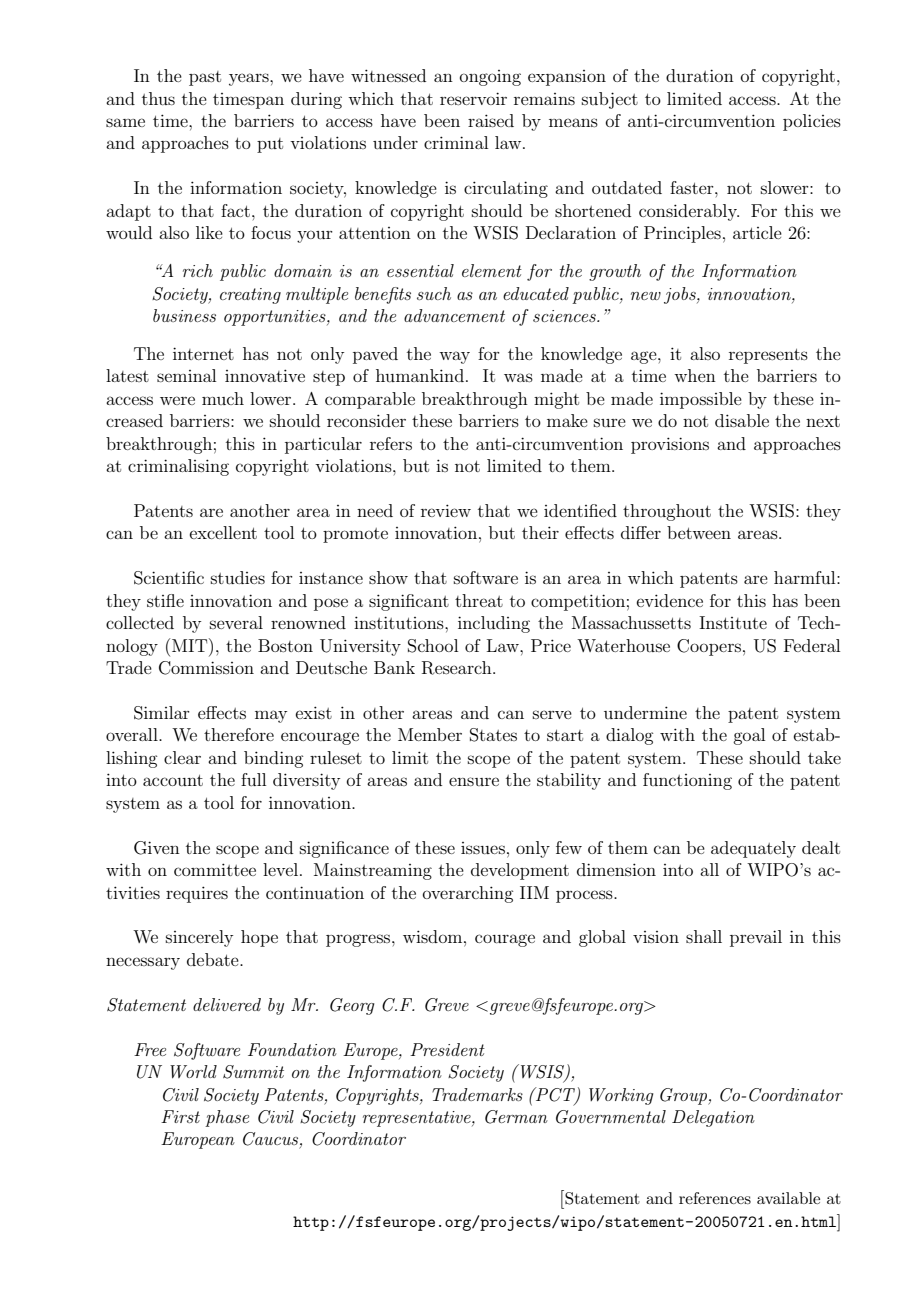 Image resolution: width=924 pixels, height=1308 pixels. Describe the element at coordinates (483, 848) in the page. I see `issues` at that location.
